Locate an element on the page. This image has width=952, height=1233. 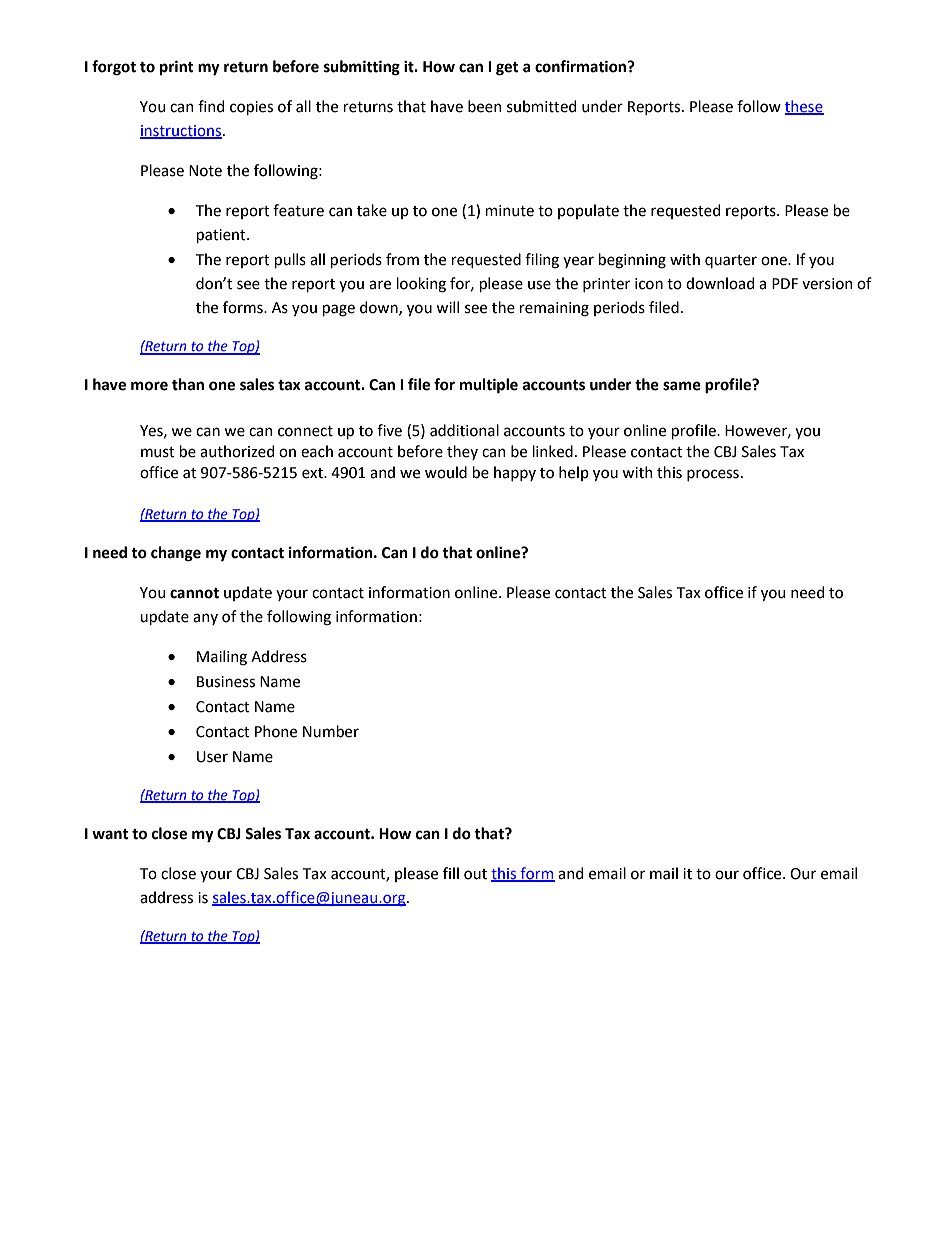
must is located at coordinates (158, 452).
